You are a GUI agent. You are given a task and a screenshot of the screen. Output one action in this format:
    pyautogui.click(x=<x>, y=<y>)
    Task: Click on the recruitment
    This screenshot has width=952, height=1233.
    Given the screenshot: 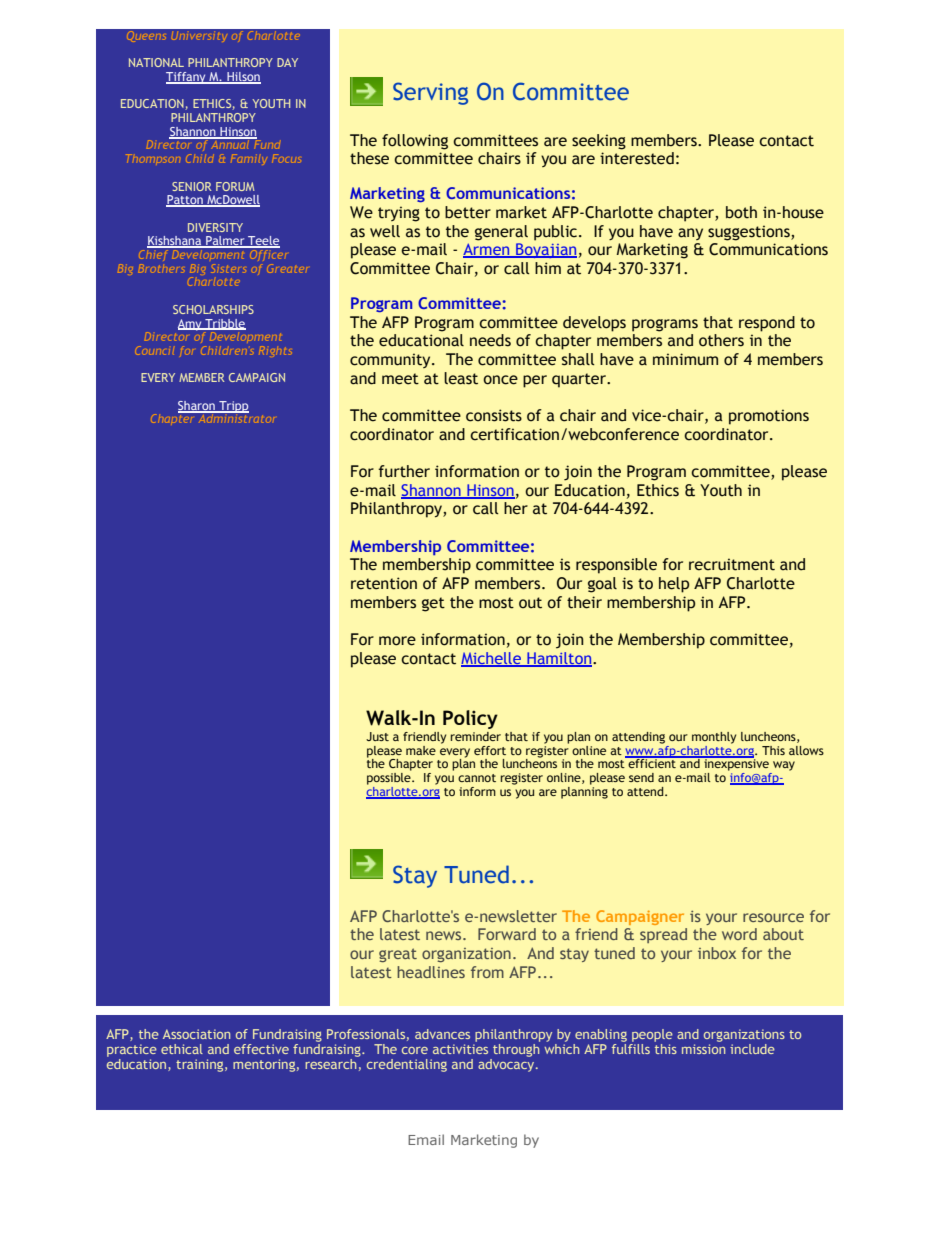 What is the action you would take?
    pyautogui.click(x=732, y=564)
